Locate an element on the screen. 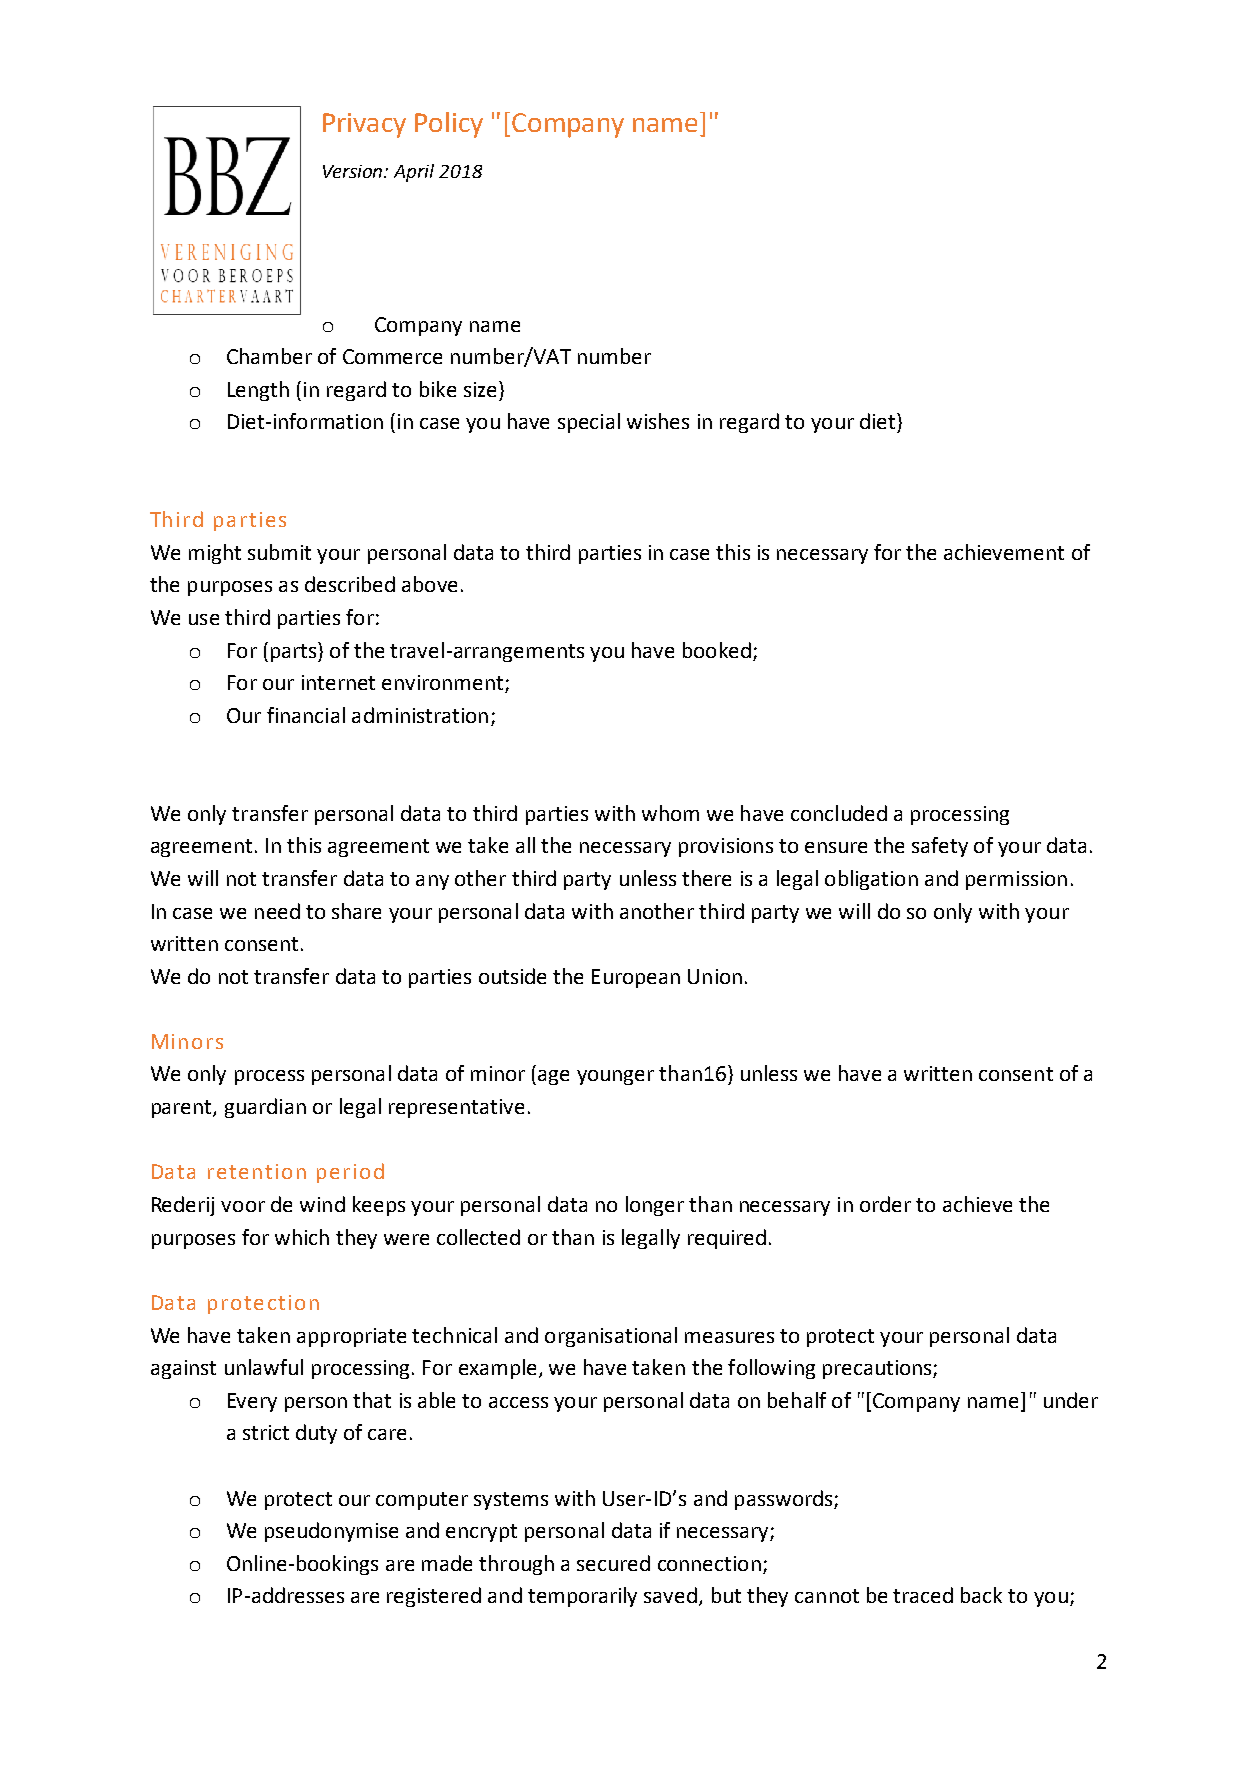  order is located at coordinates (885, 1204).
